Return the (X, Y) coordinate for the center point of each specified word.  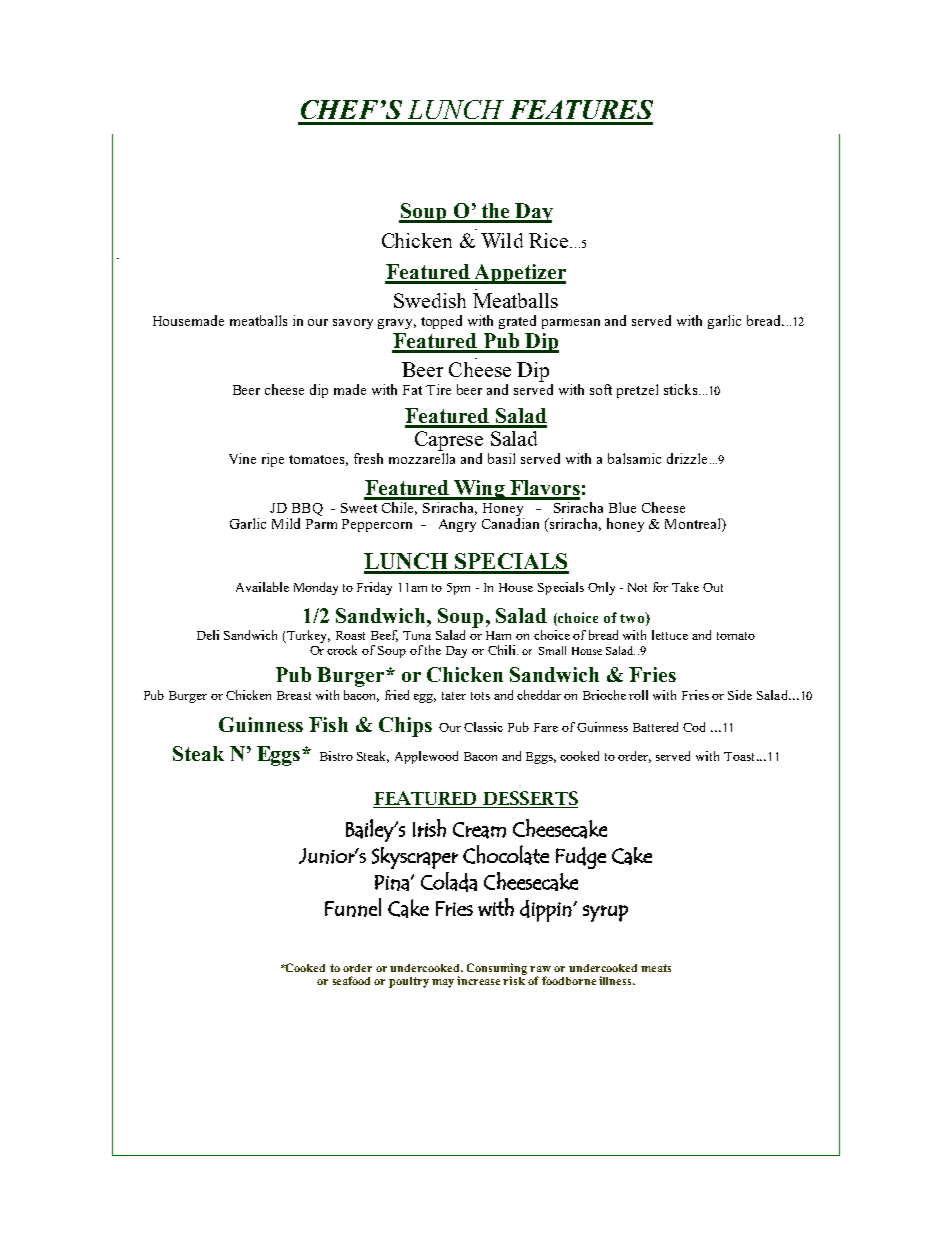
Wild (502, 240)
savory (353, 324)
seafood (351, 980)
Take (685, 587)
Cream (479, 830)
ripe (273, 460)
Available (262, 587)
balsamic (634, 458)
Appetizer (519, 274)
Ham (498, 635)
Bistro (336, 756)
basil (501, 458)
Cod (694, 727)
